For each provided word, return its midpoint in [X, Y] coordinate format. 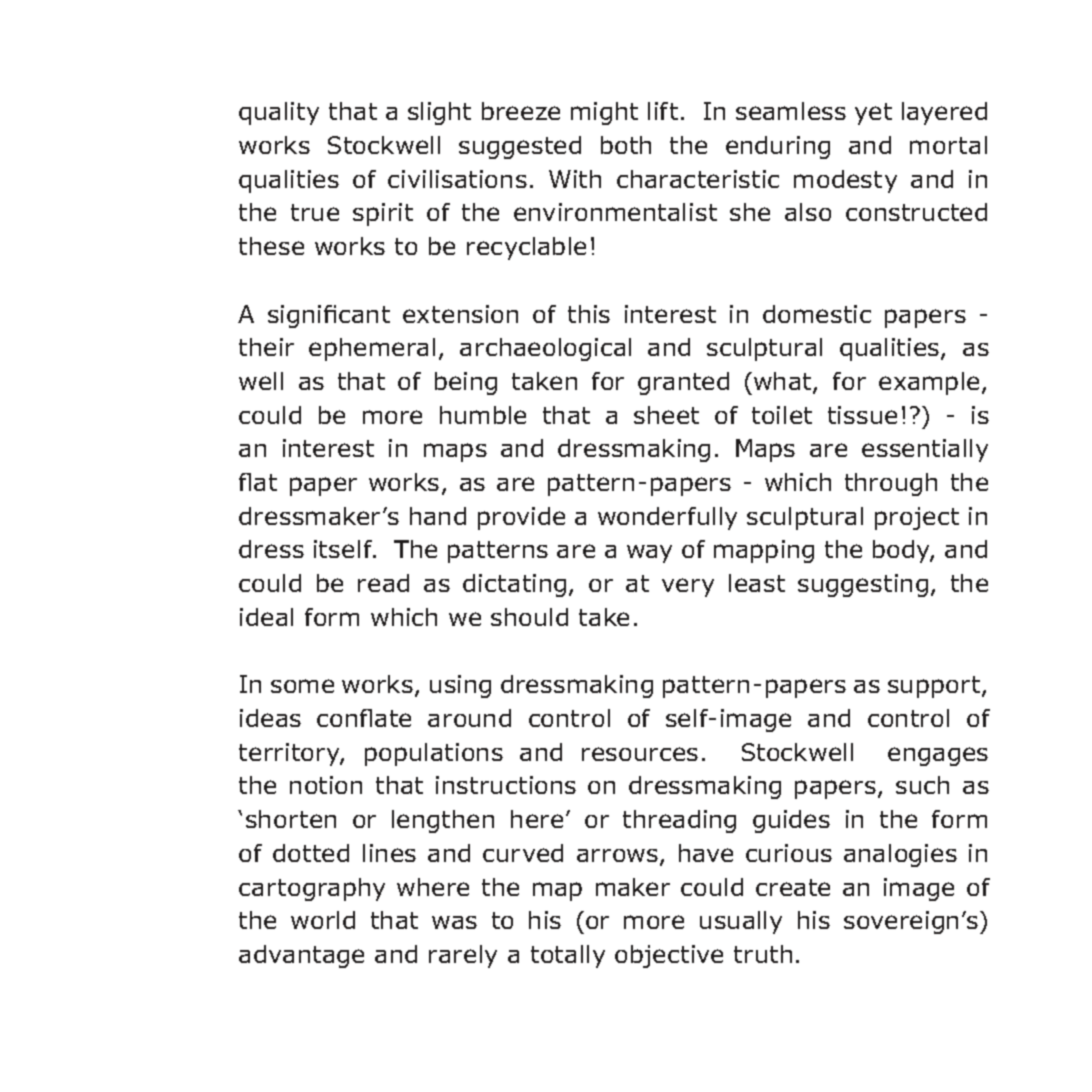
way [649, 554]
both [626, 145]
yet [873, 114]
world [323, 920]
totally [568, 956]
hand [438, 516]
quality [279, 113]
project [917, 518]
